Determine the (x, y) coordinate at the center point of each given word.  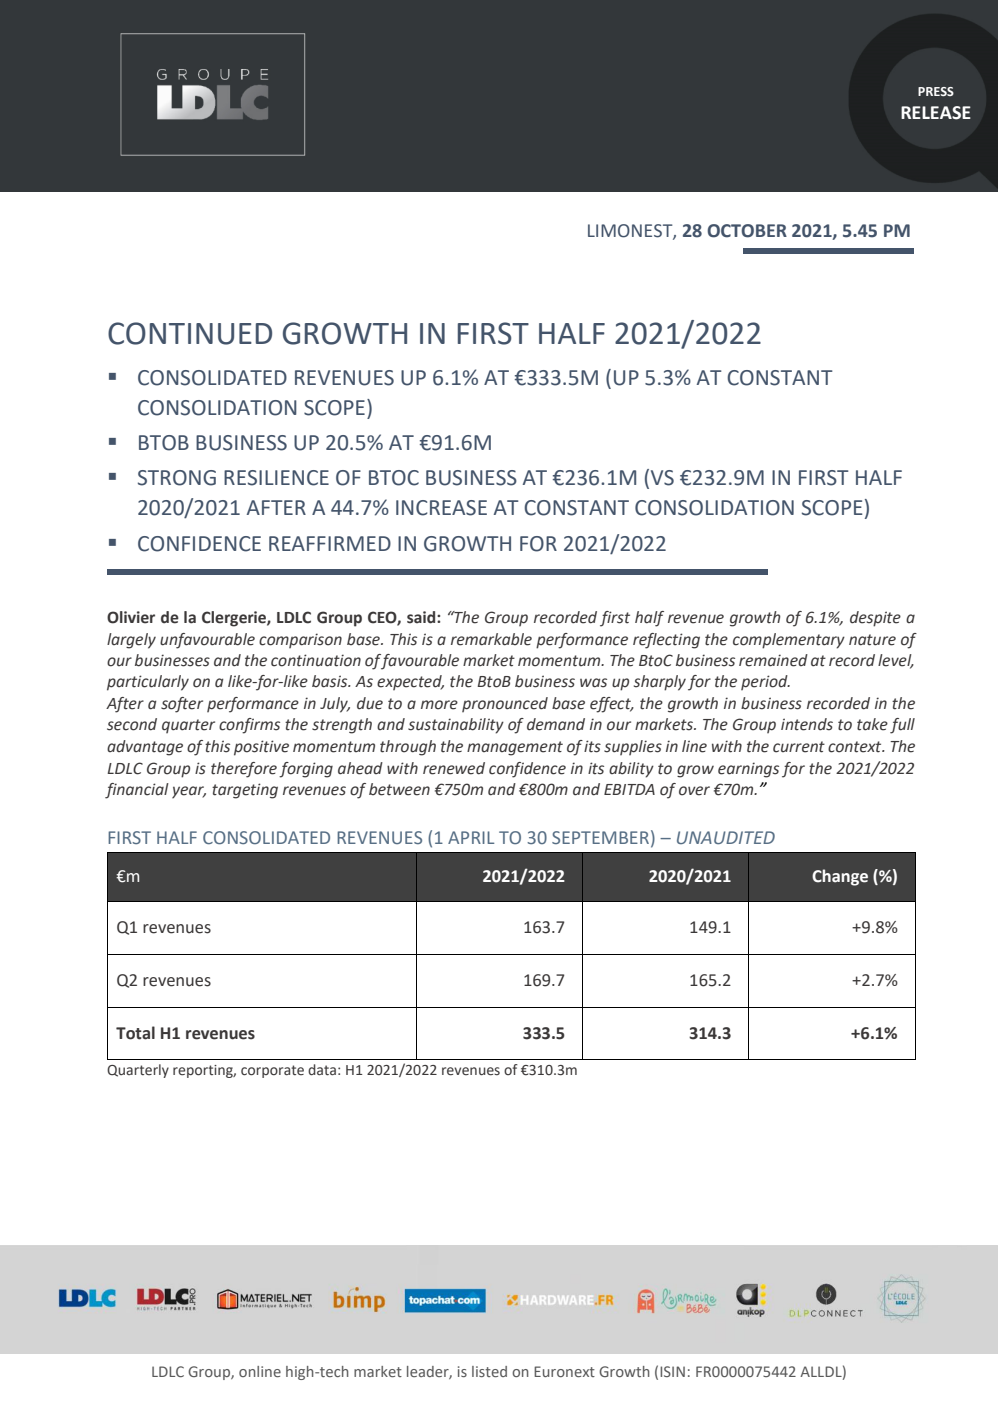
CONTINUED (190, 333)
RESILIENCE (276, 478)
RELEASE (936, 113)
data (322, 1070)
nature (872, 640)
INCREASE (441, 508)
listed (489, 1371)
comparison (300, 640)
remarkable (491, 639)
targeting (245, 791)
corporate (272, 1071)
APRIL (471, 837)
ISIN (672, 1371)
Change (840, 877)
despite (875, 619)
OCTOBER (747, 231)
